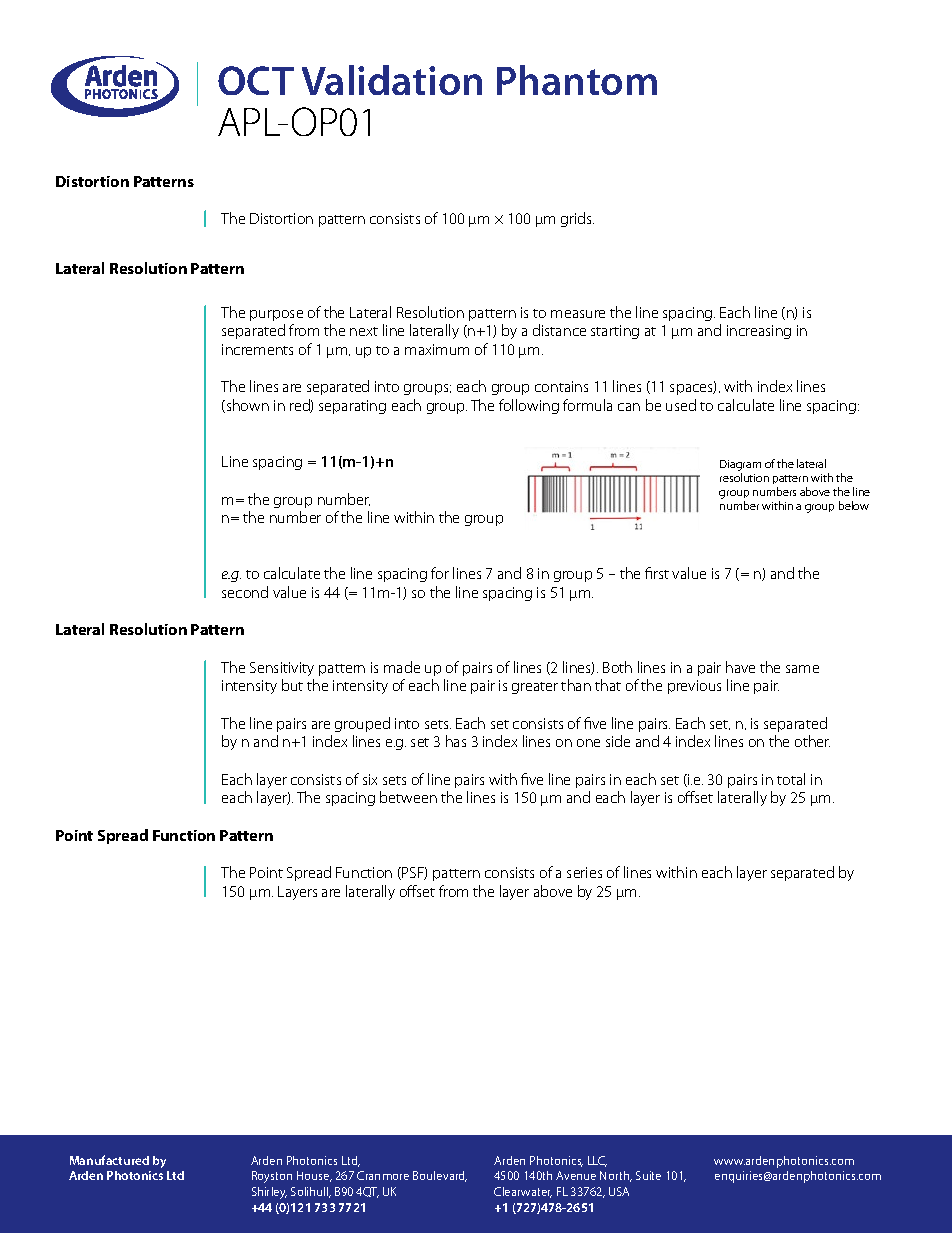 The height and width of the image is (1233, 952). Describe the element at coordinates (246, 406) in the image. I see `shown` at that location.
